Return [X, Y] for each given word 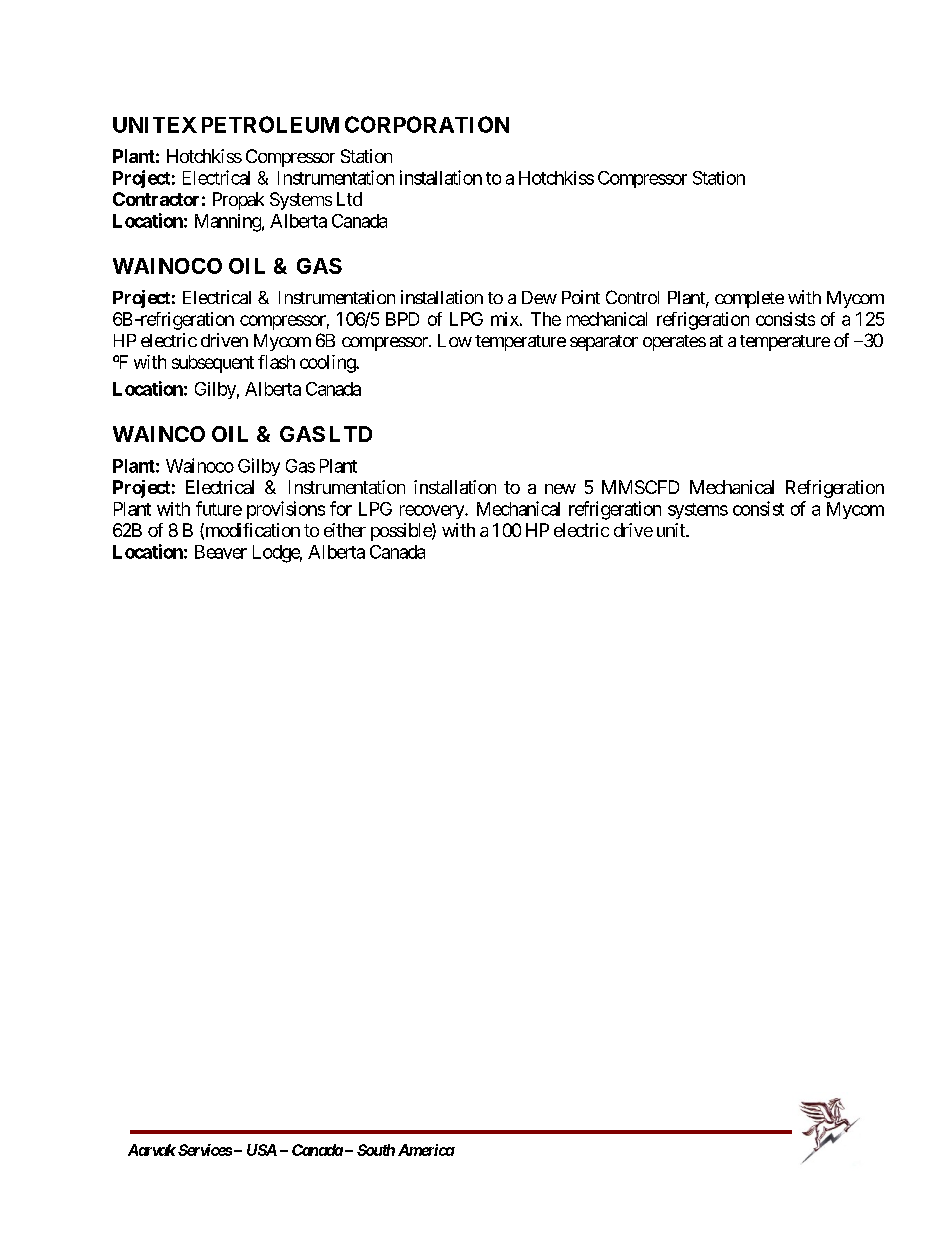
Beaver [221, 552]
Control [632, 297]
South [376, 1150]
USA [262, 1150]
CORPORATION [427, 124]
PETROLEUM [270, 124]
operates [674, 343]
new [560, 489]
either [345, 530]
